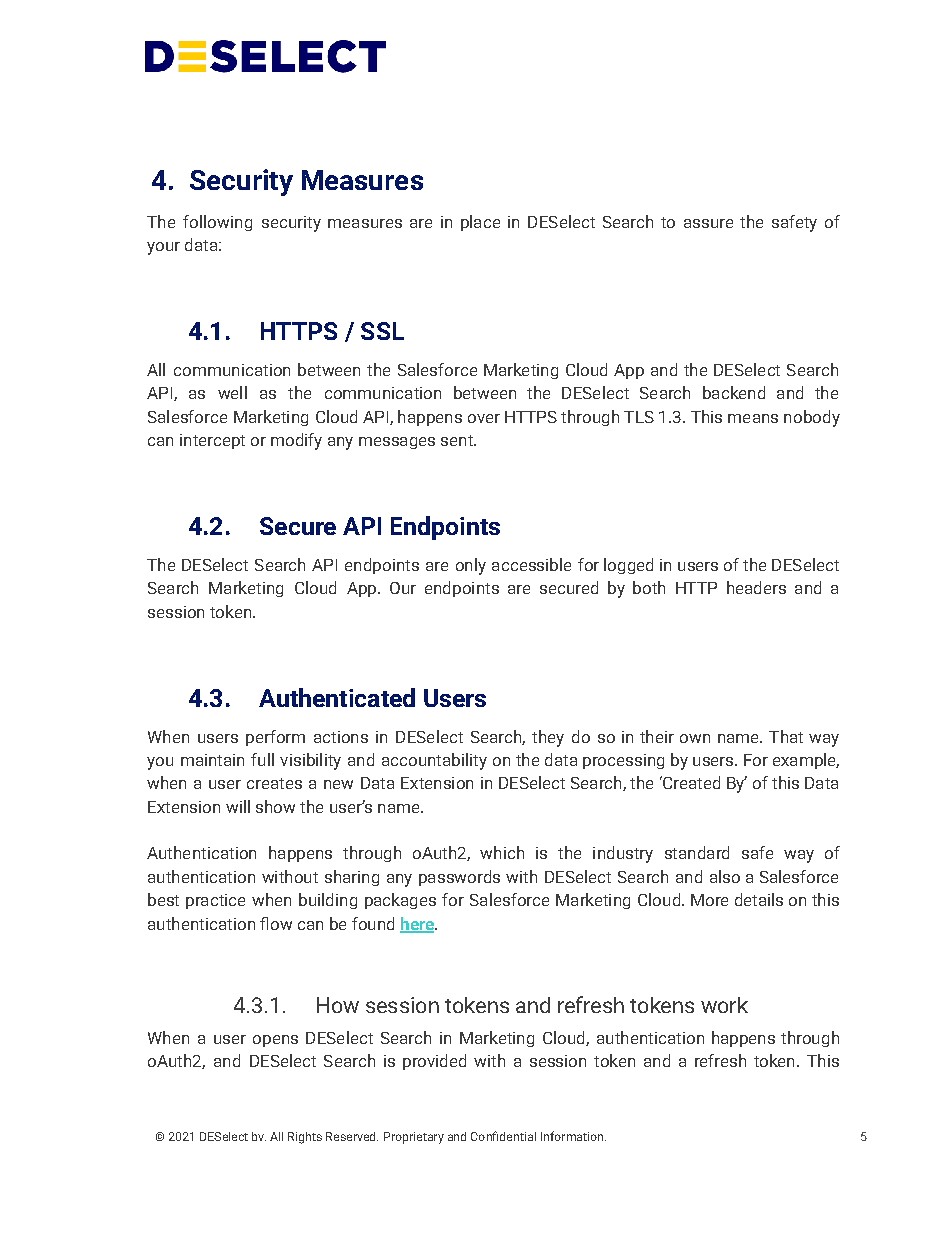  I want to click on work, so click(724, 1005).
